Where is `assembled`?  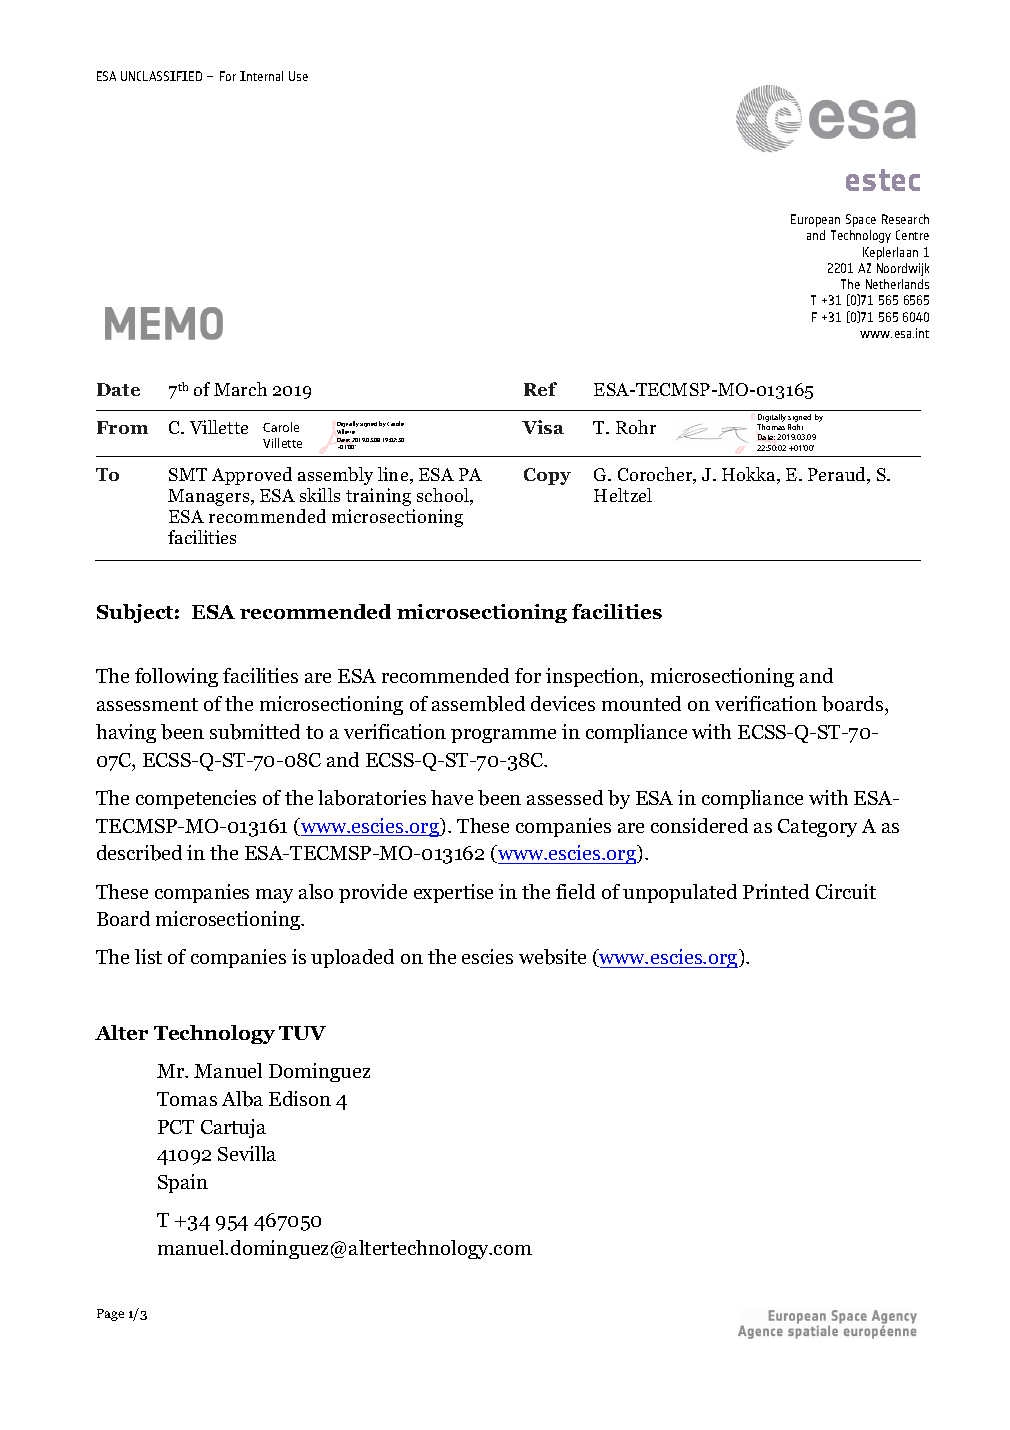
assembled is located at coordinates (478, 704).
